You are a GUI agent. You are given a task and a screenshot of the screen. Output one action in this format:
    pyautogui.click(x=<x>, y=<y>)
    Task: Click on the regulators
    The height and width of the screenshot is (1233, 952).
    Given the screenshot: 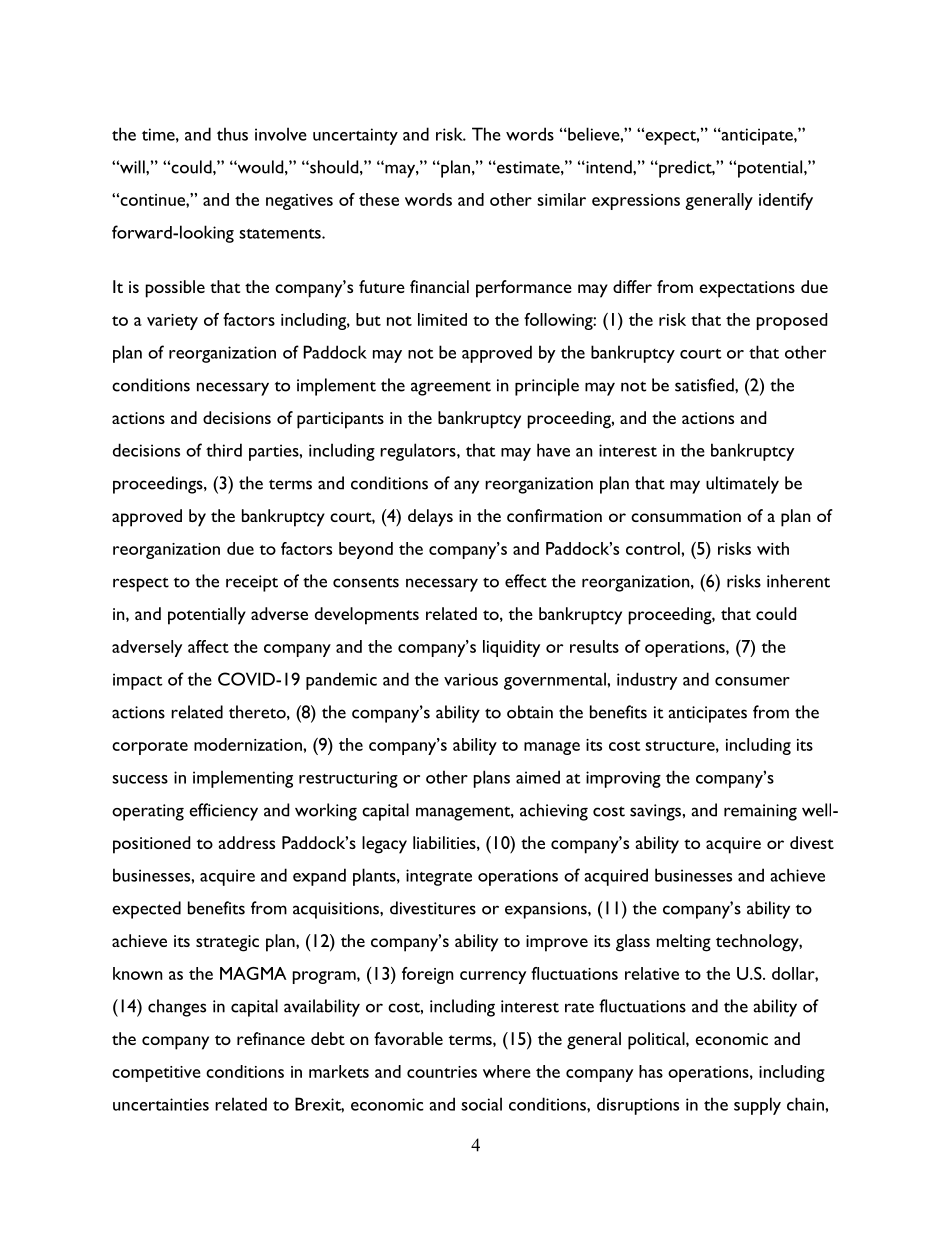 What is the action you would take?
    pyautogui.click(x=419, y=452)
